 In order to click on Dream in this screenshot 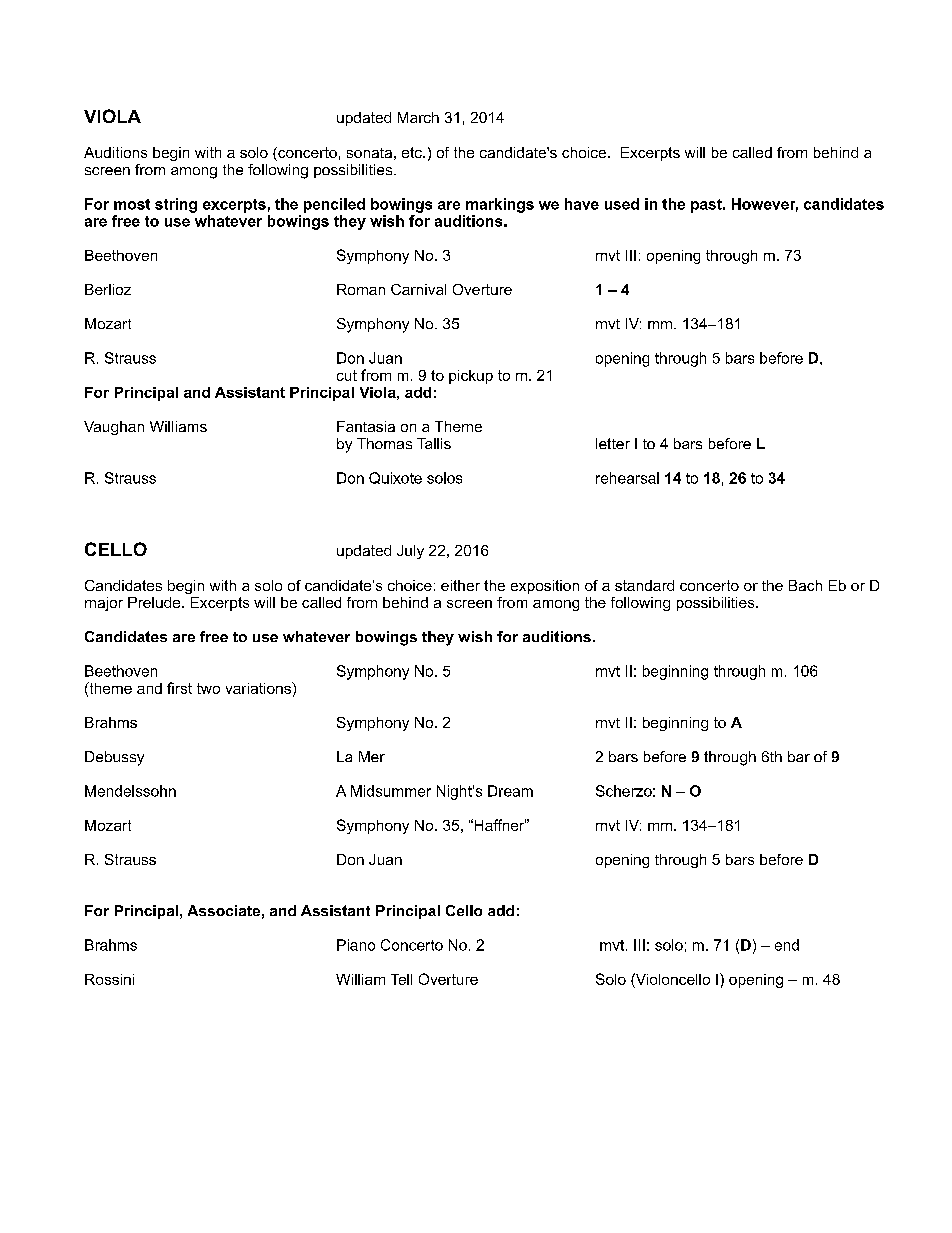, I will do `click(510, 791)`.
